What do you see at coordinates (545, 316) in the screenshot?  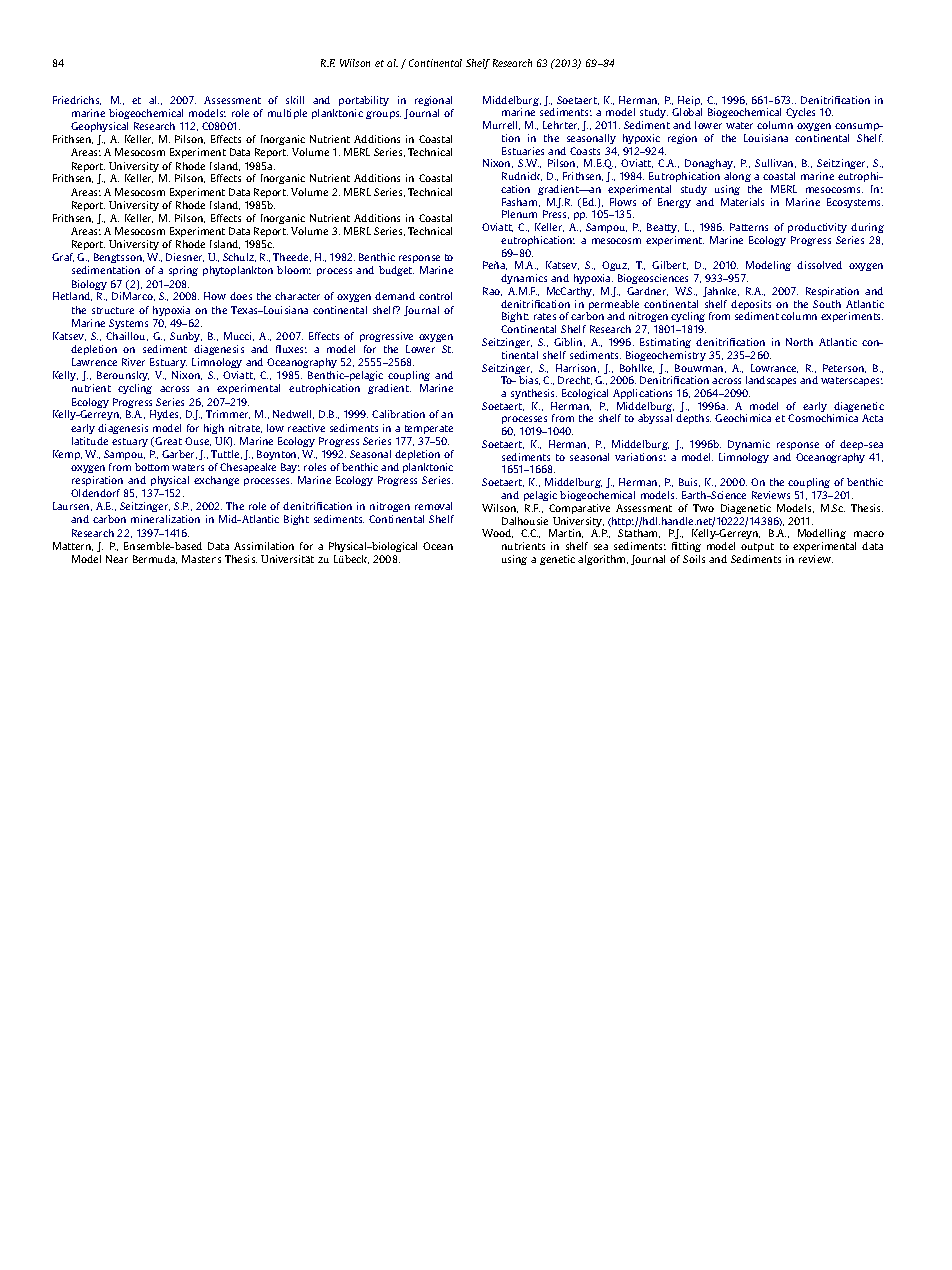 I see `rates` at bounding box center [545, 316].
